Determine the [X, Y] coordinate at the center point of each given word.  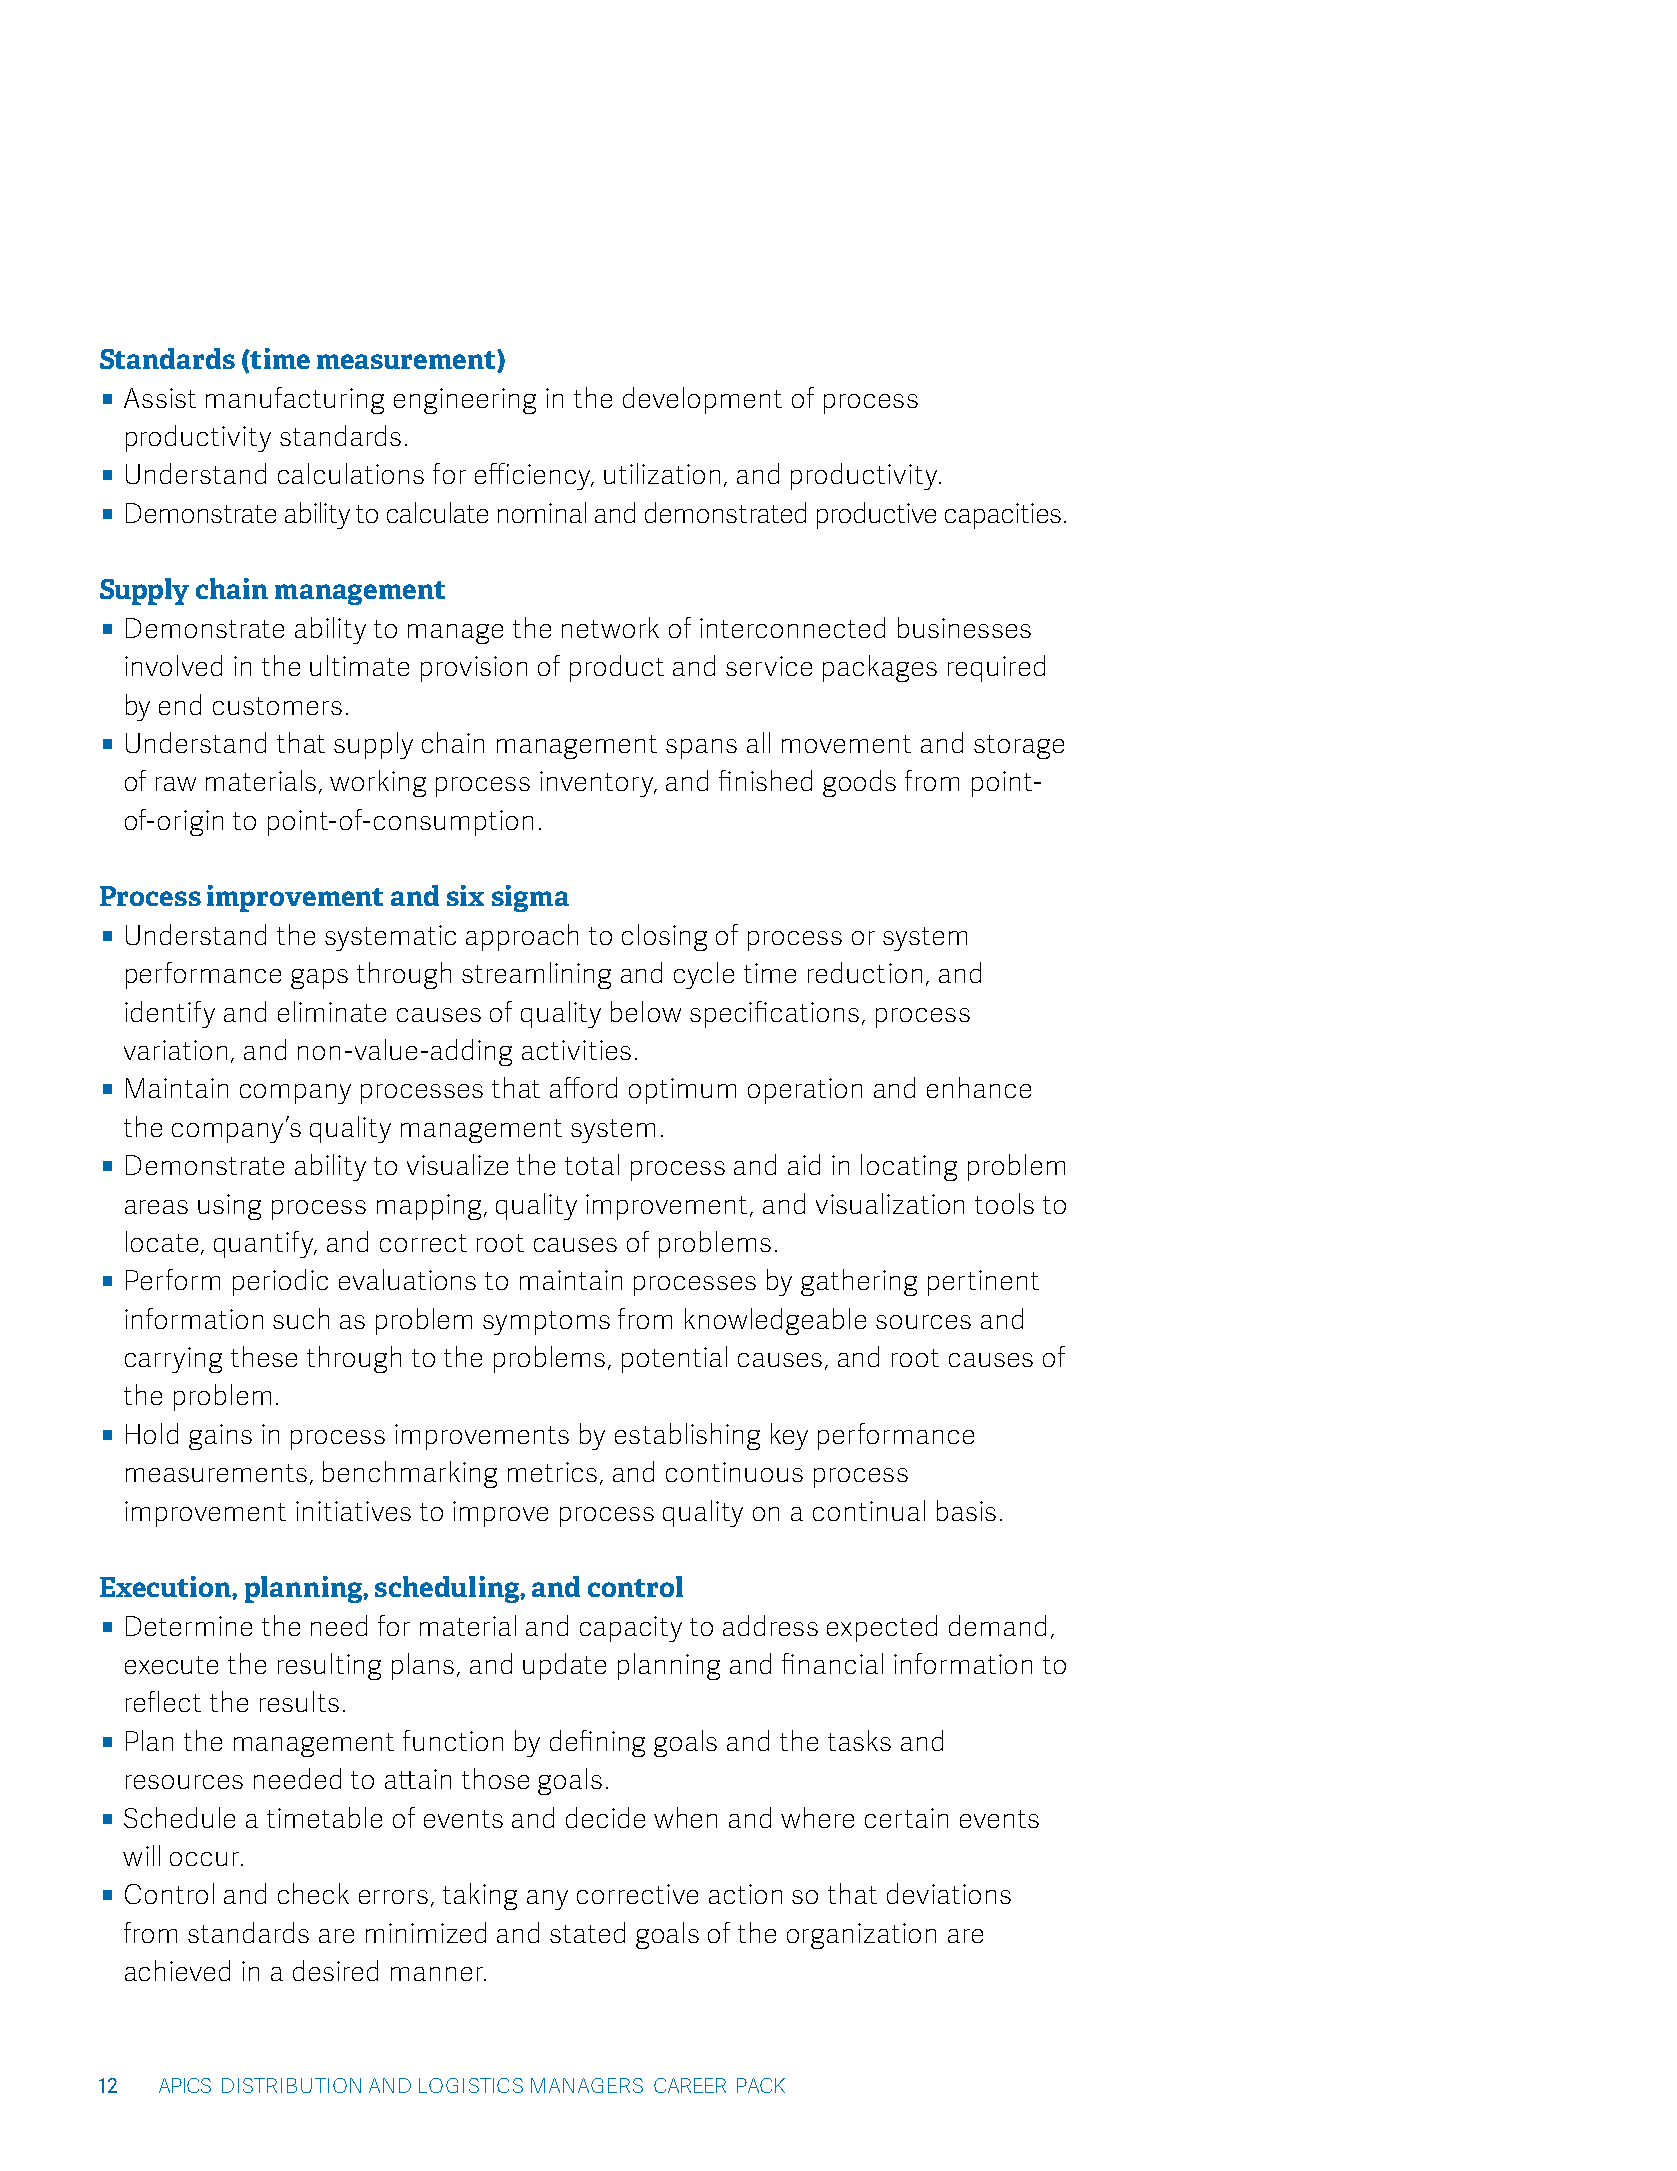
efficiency [534, 476]
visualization [890, 1203]
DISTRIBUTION [291, 2085]
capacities [1003, 516]
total [592, 1164]
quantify [265, 1244]
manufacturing [295, 400]
